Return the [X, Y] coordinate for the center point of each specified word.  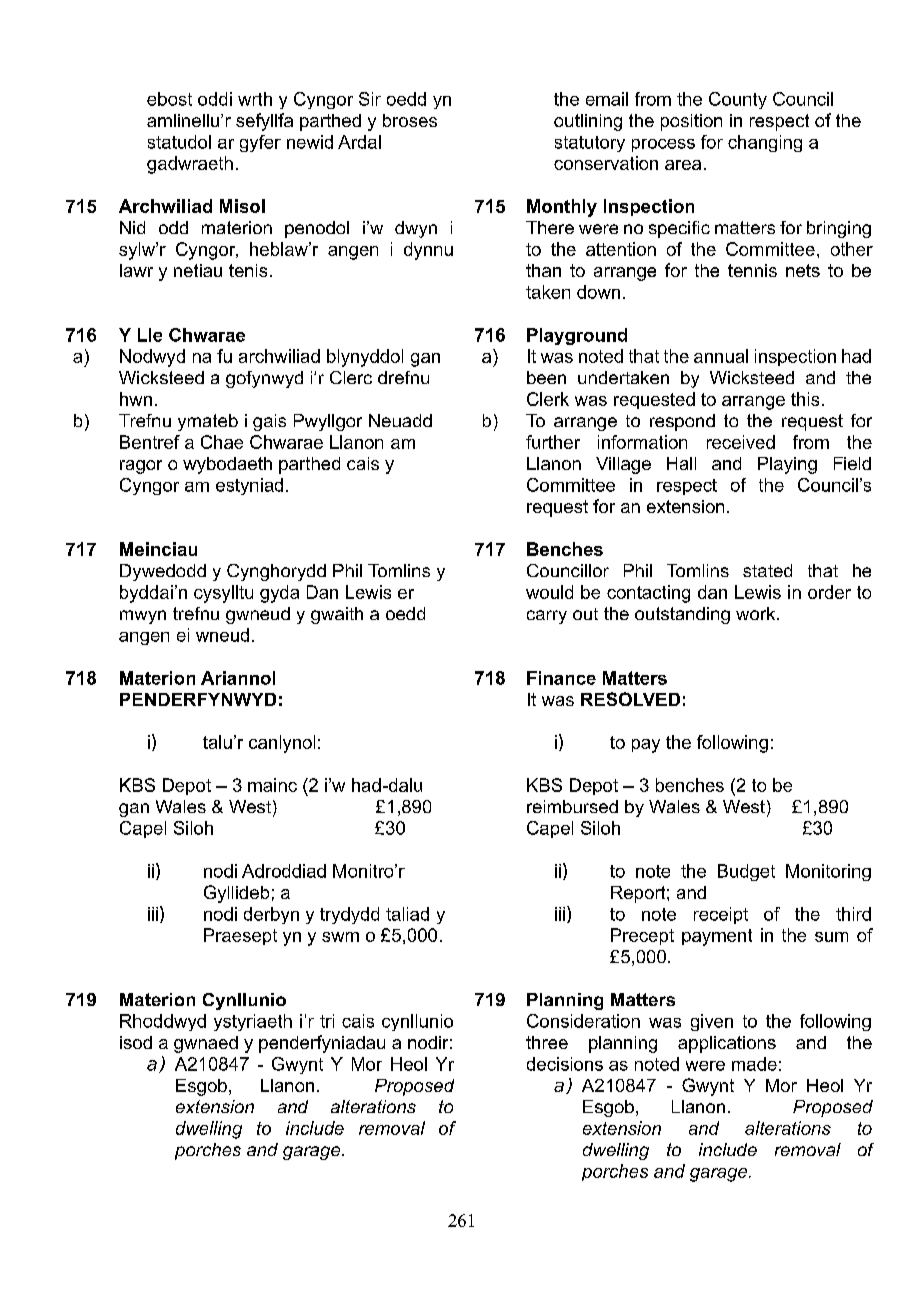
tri [327, 1021]
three [547, 1042]
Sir [370, 99]
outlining [588, 122]
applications [727, 1044]
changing [765, 143]
